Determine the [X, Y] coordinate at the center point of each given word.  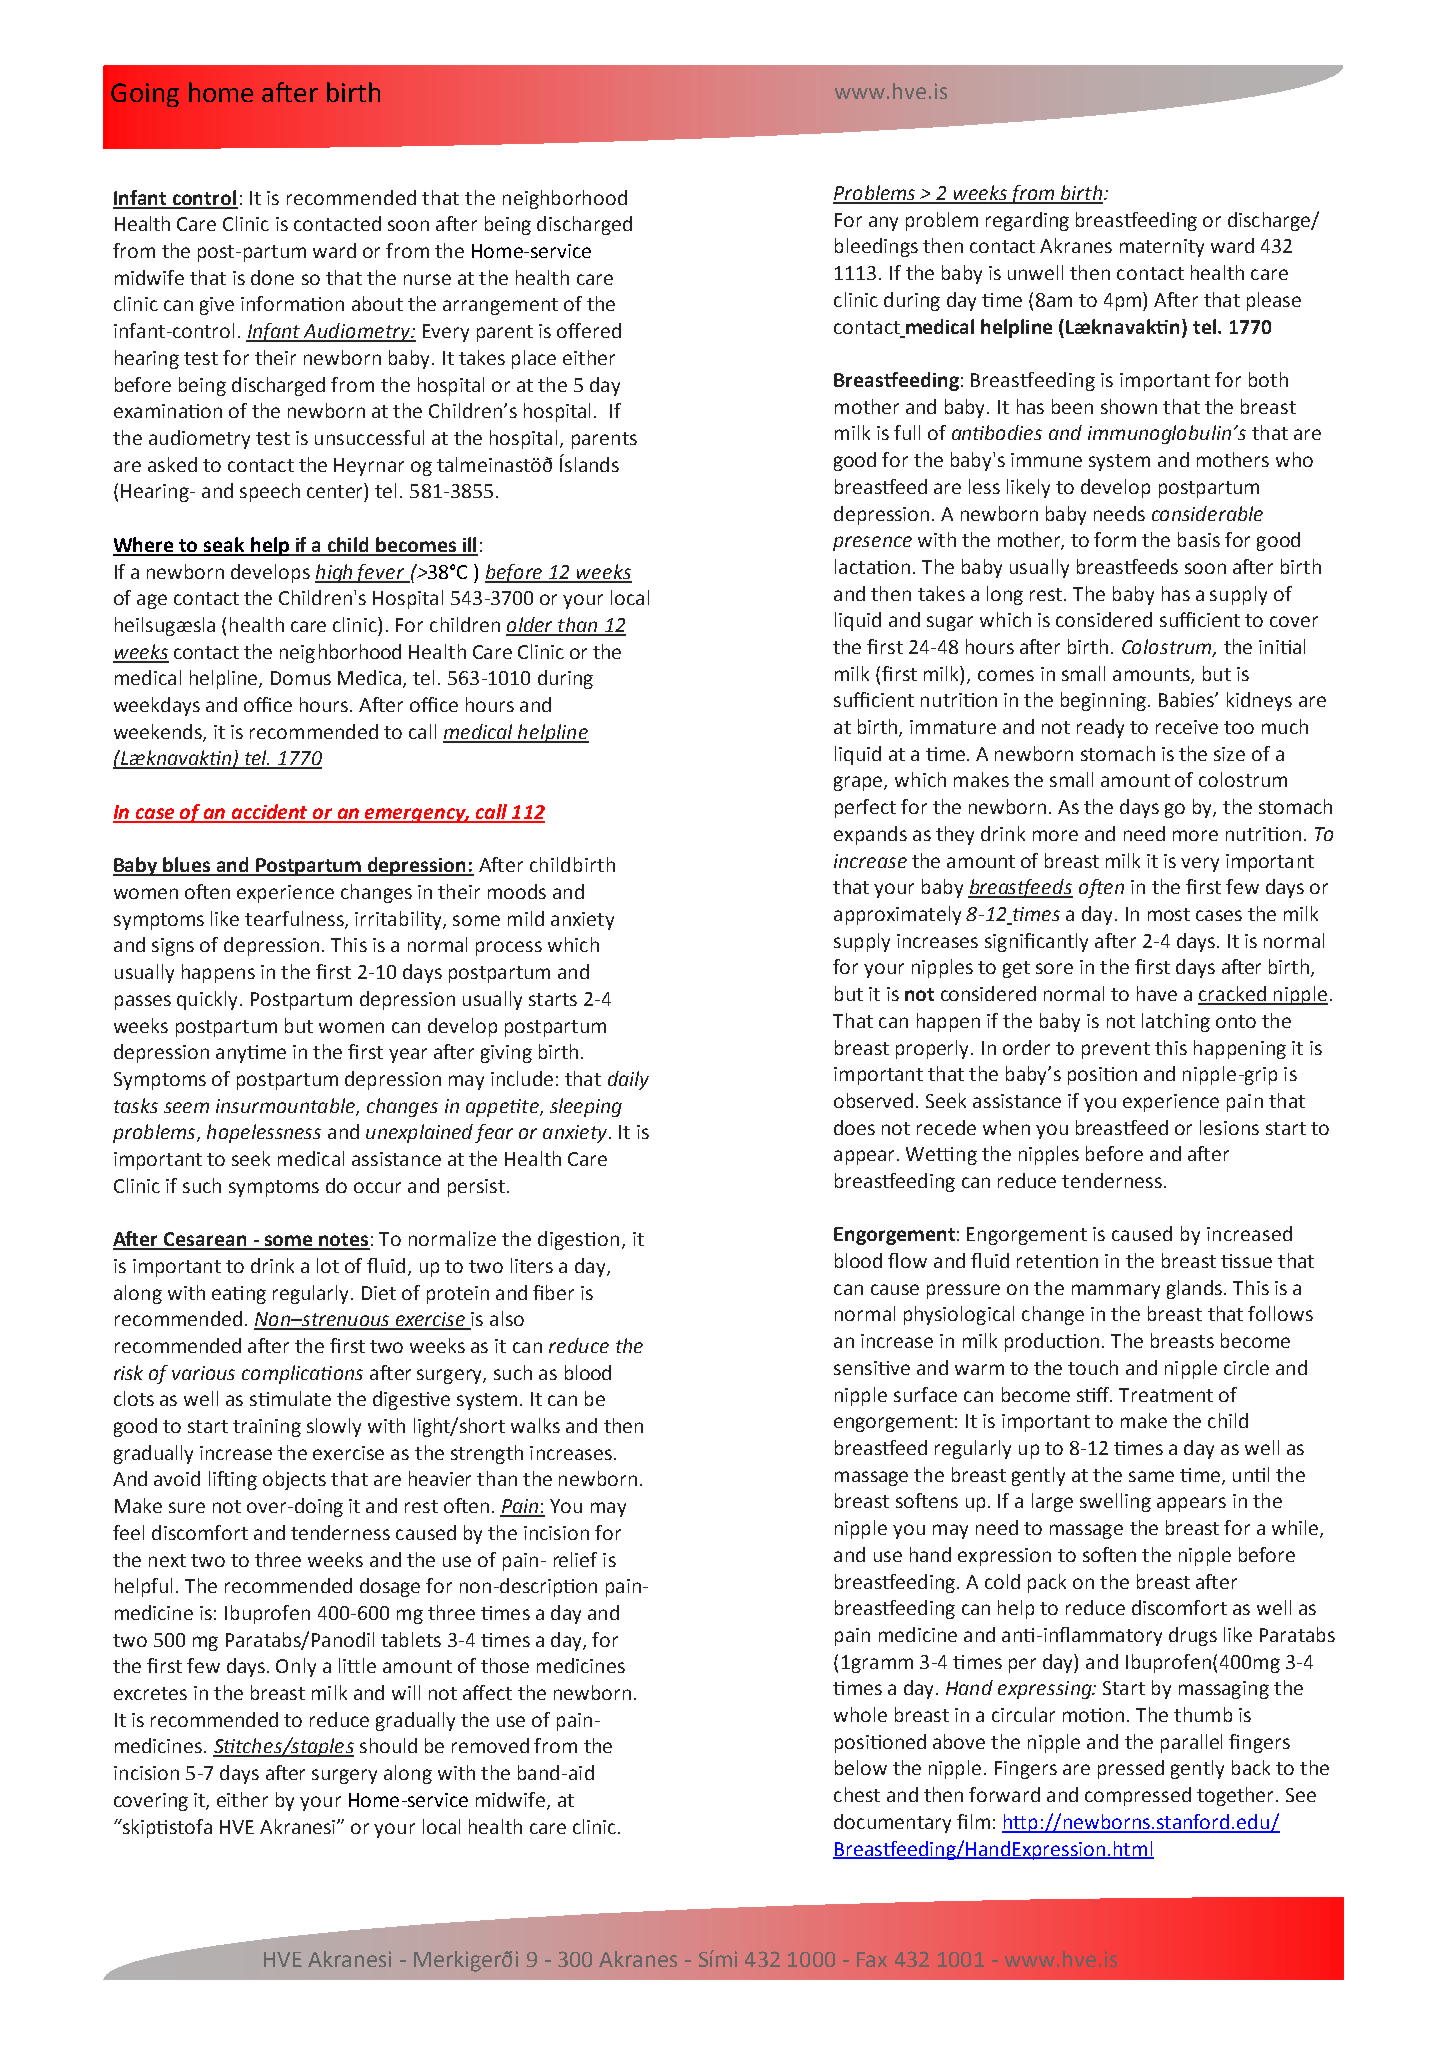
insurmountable [286, 1106]
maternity [1162, 248]
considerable [1207, 513]
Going [145, 95]
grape [859, 783]
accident [270, 813]
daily [628, 1080]
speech [270, 492]
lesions [1229, 1127]
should [388, 1745]
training [267, 1428]
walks [535, 1425]
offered [589, 330]
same [1151, 1476]
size [1229, 754]
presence [872, 543]
